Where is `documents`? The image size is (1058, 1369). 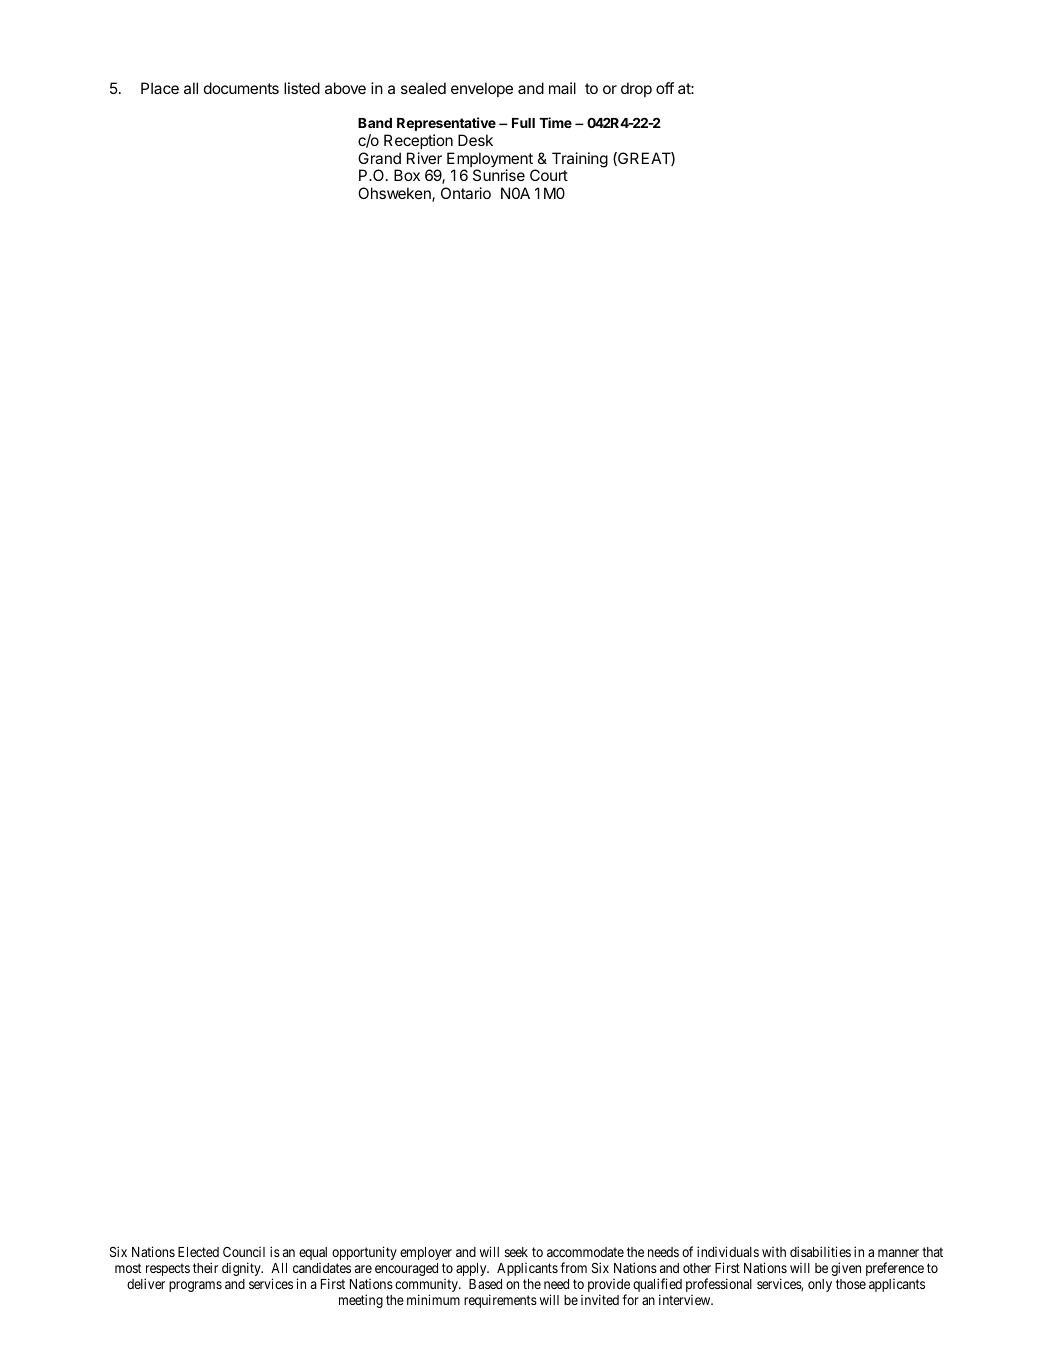
documents is located at coordinates (241, 88).
